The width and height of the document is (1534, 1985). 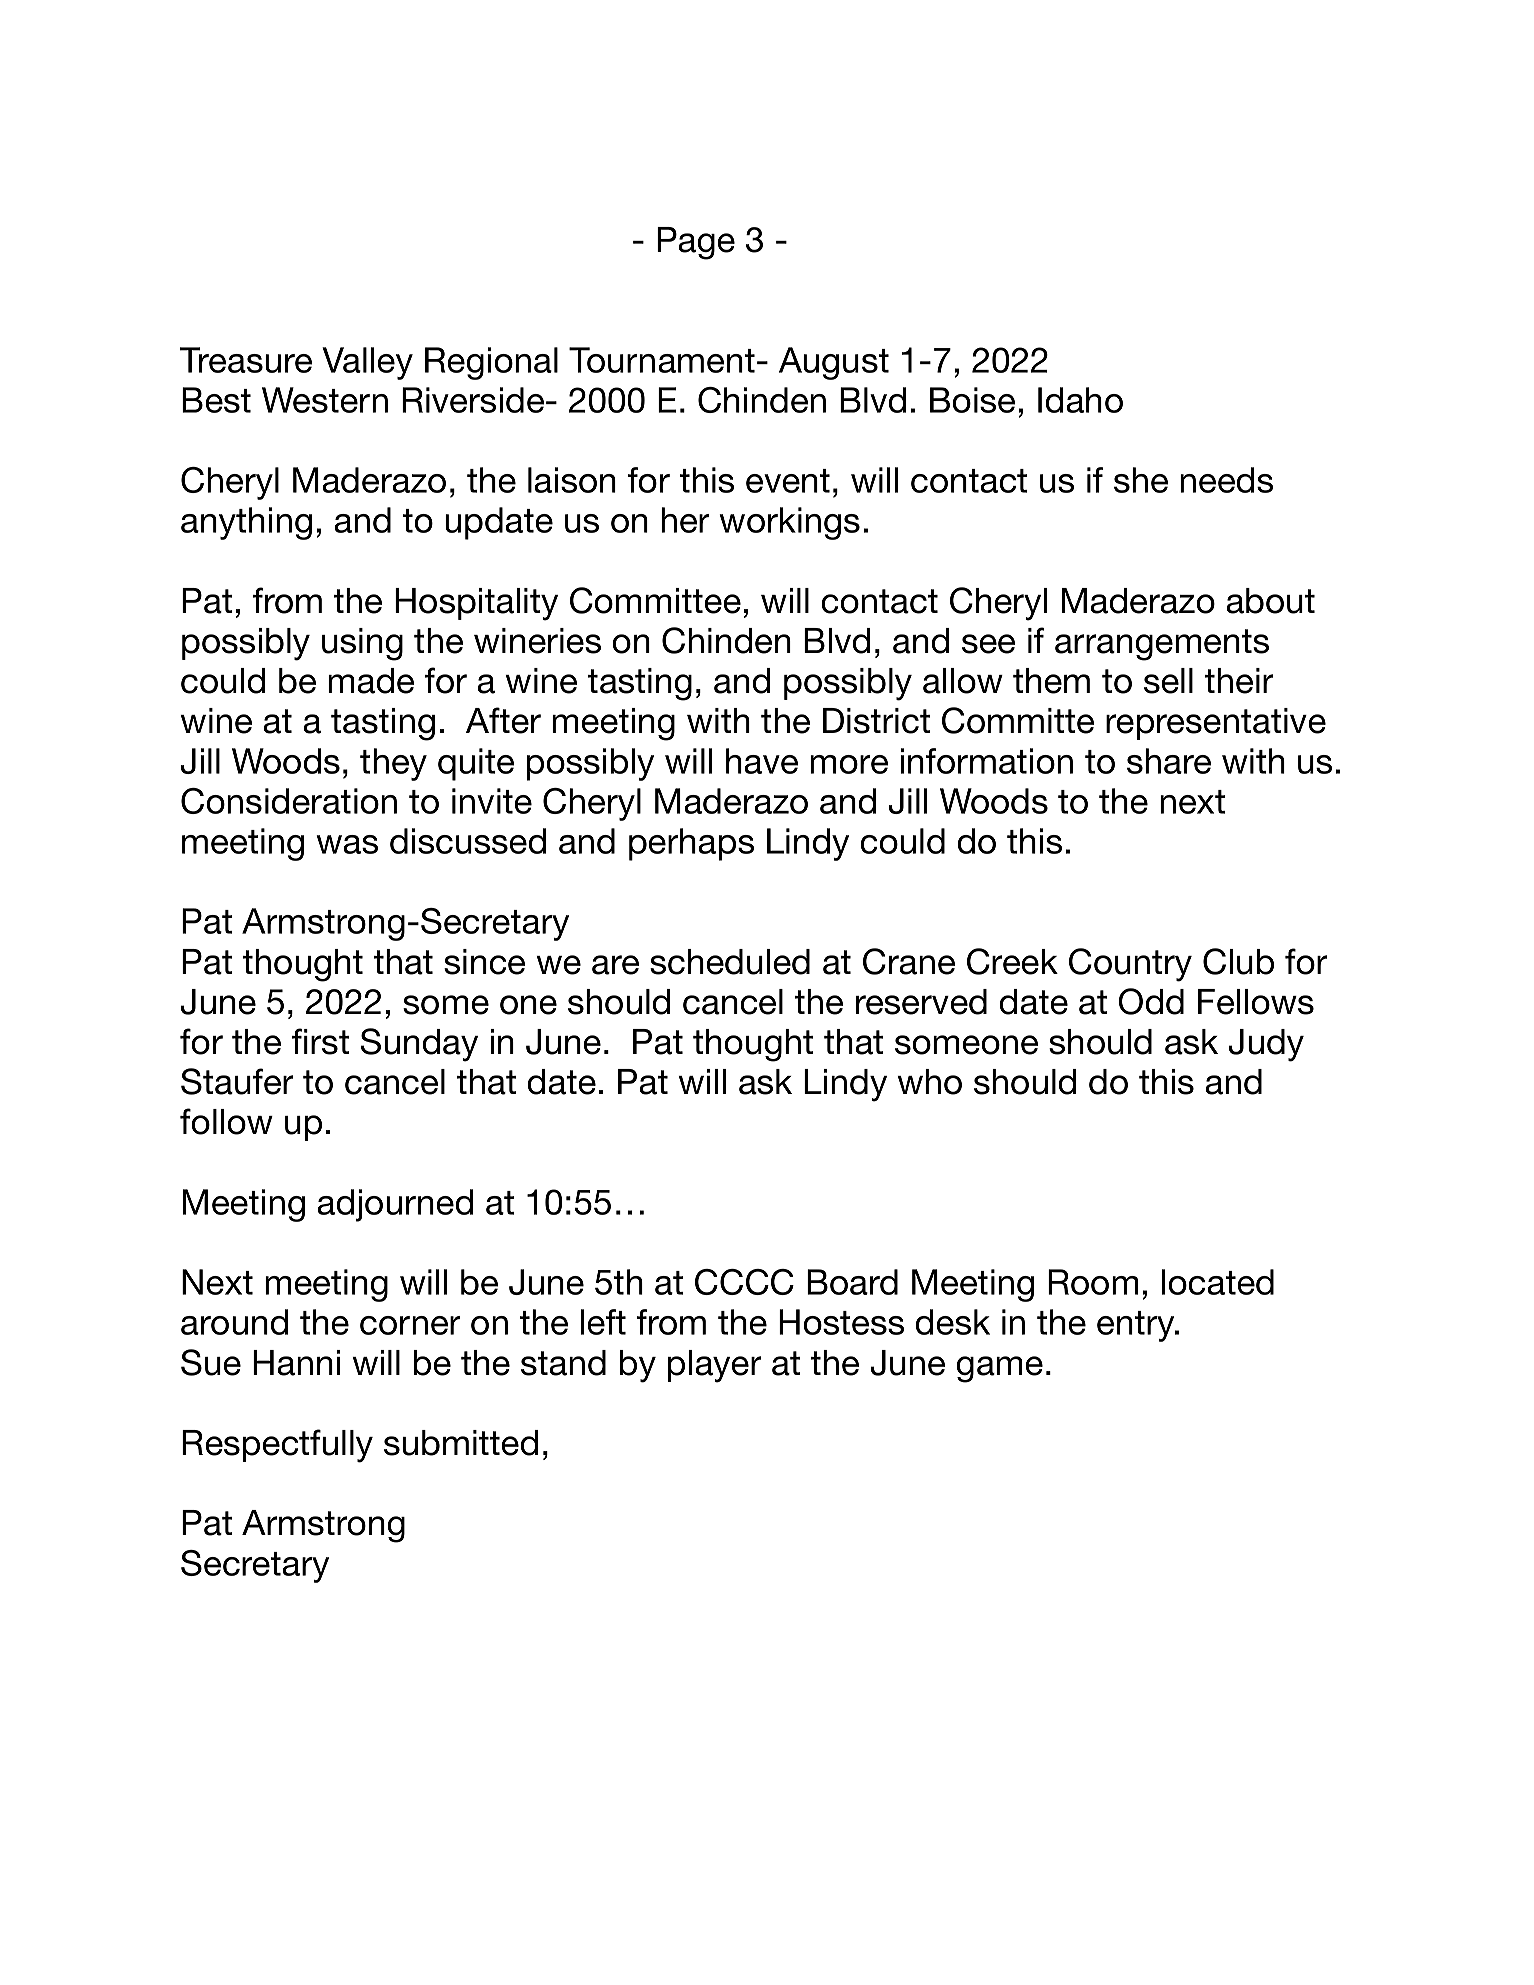 I want to click on player, so click(x=714, y=1366).
